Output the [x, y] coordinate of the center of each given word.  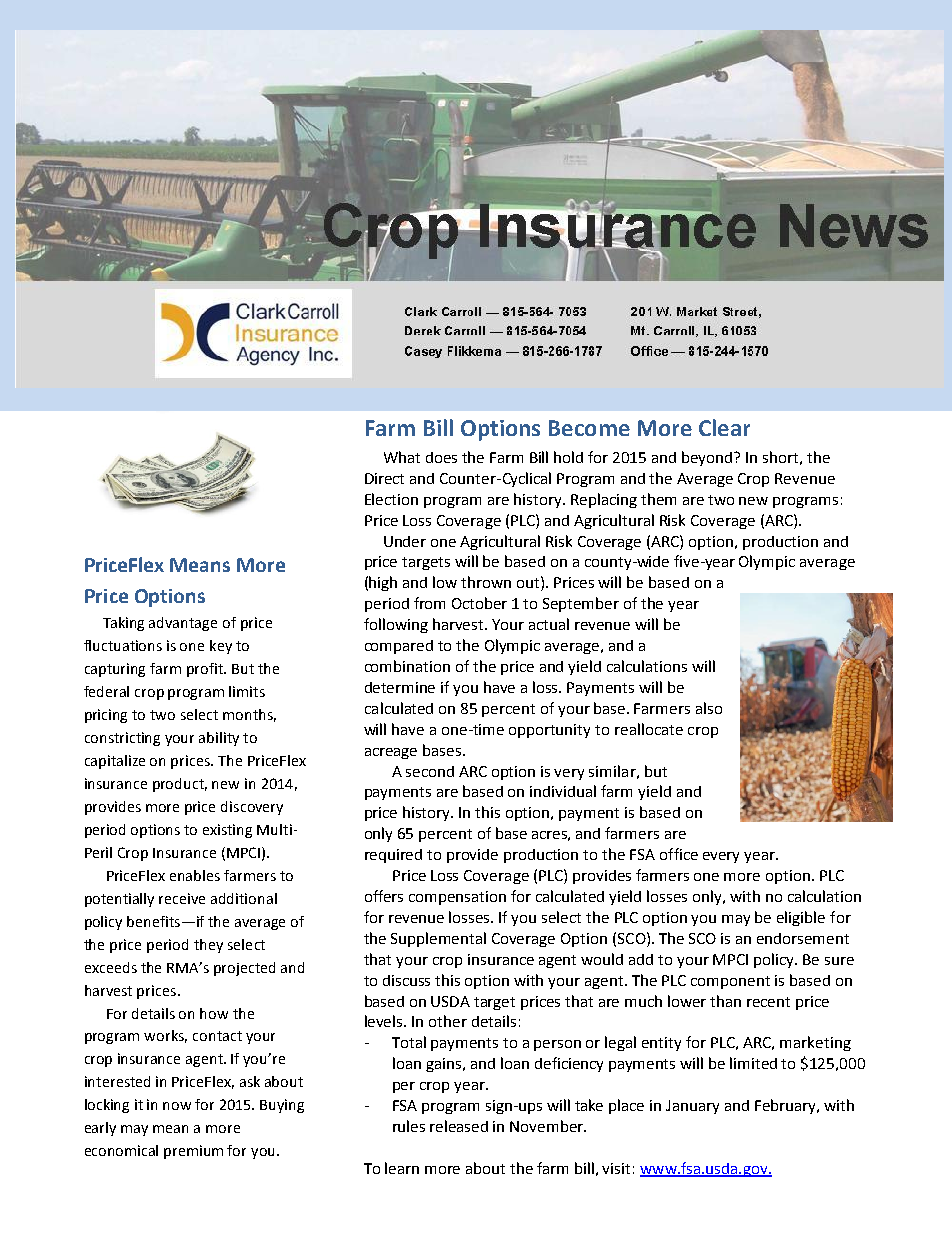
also [709, 708]
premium [193, 1152]
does [441, 457]
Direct [384, 478]
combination [407, 666]
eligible [801, 918]
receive [182, 898]
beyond [708, 458]
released [459, 1126]
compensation [457, 898]
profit [206, 670]
